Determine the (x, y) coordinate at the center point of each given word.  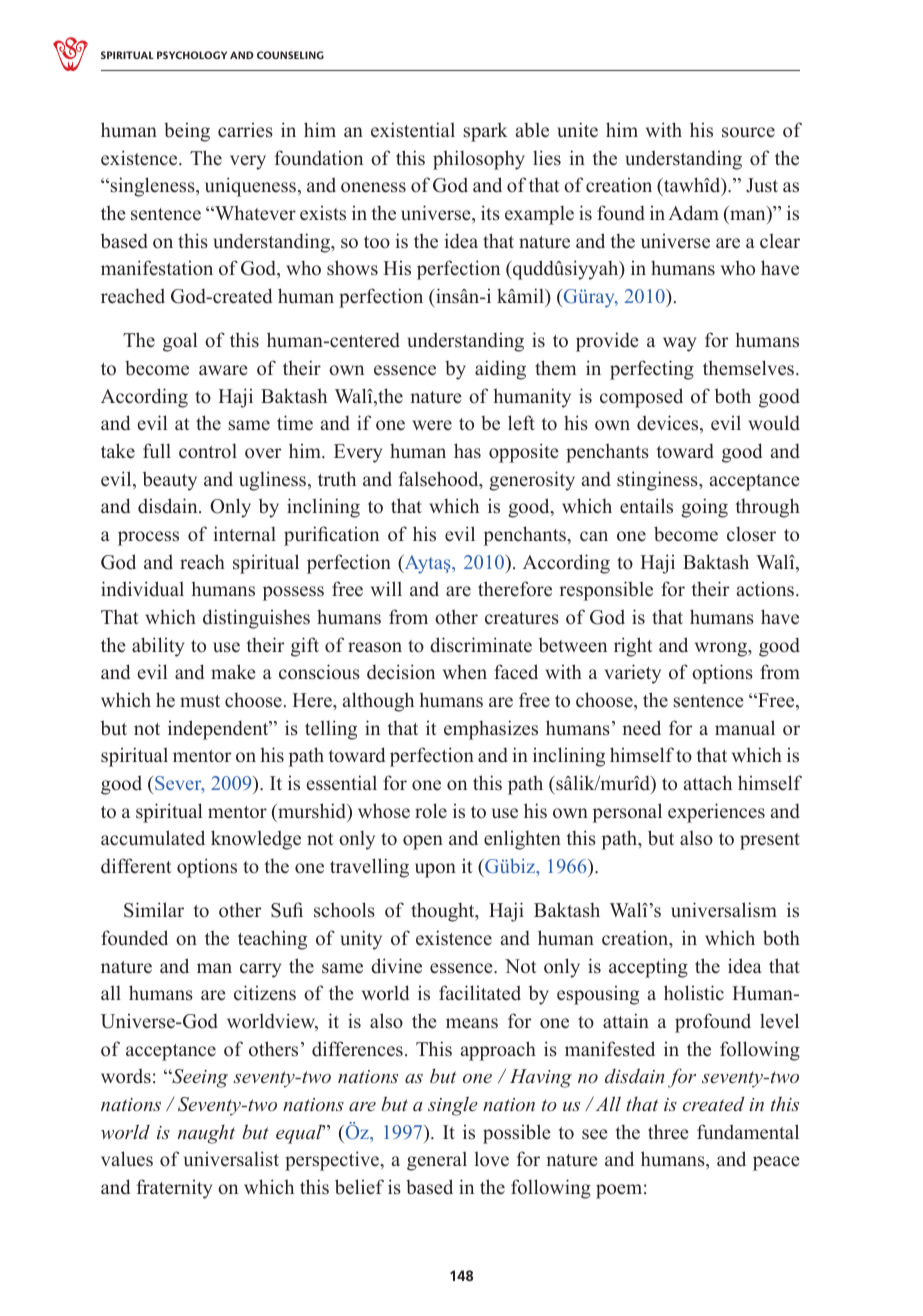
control (208, 451)
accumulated (153, 838)
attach (708, 783)
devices (669, 424)
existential (413, 130)
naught (206, 1134)
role (431, 811)
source (748, 132)
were (432, 425)
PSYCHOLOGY (192, 55)
